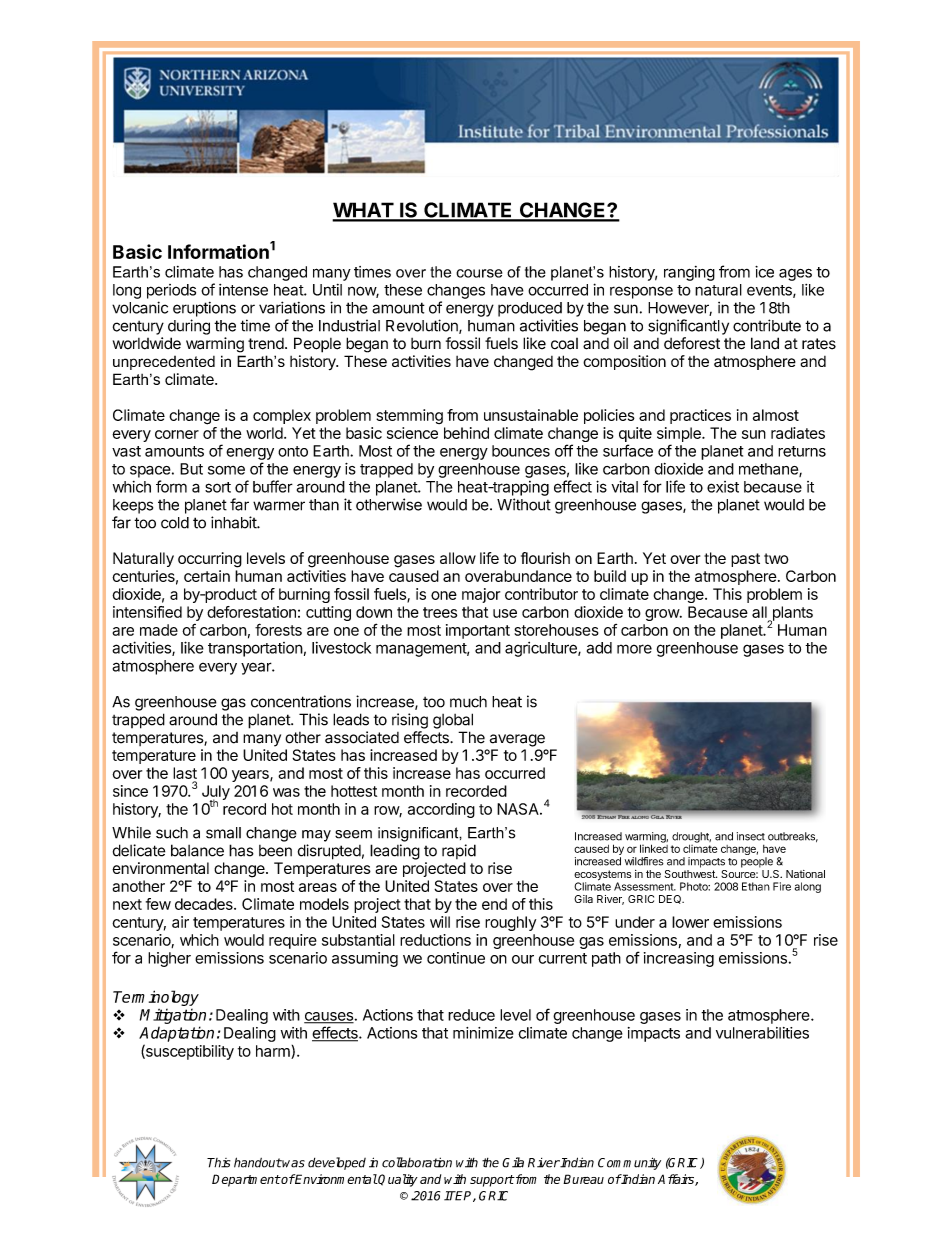 The width and height of the screenshot is (952, 1233). I want to click on eruptions, so click(204, 309).
